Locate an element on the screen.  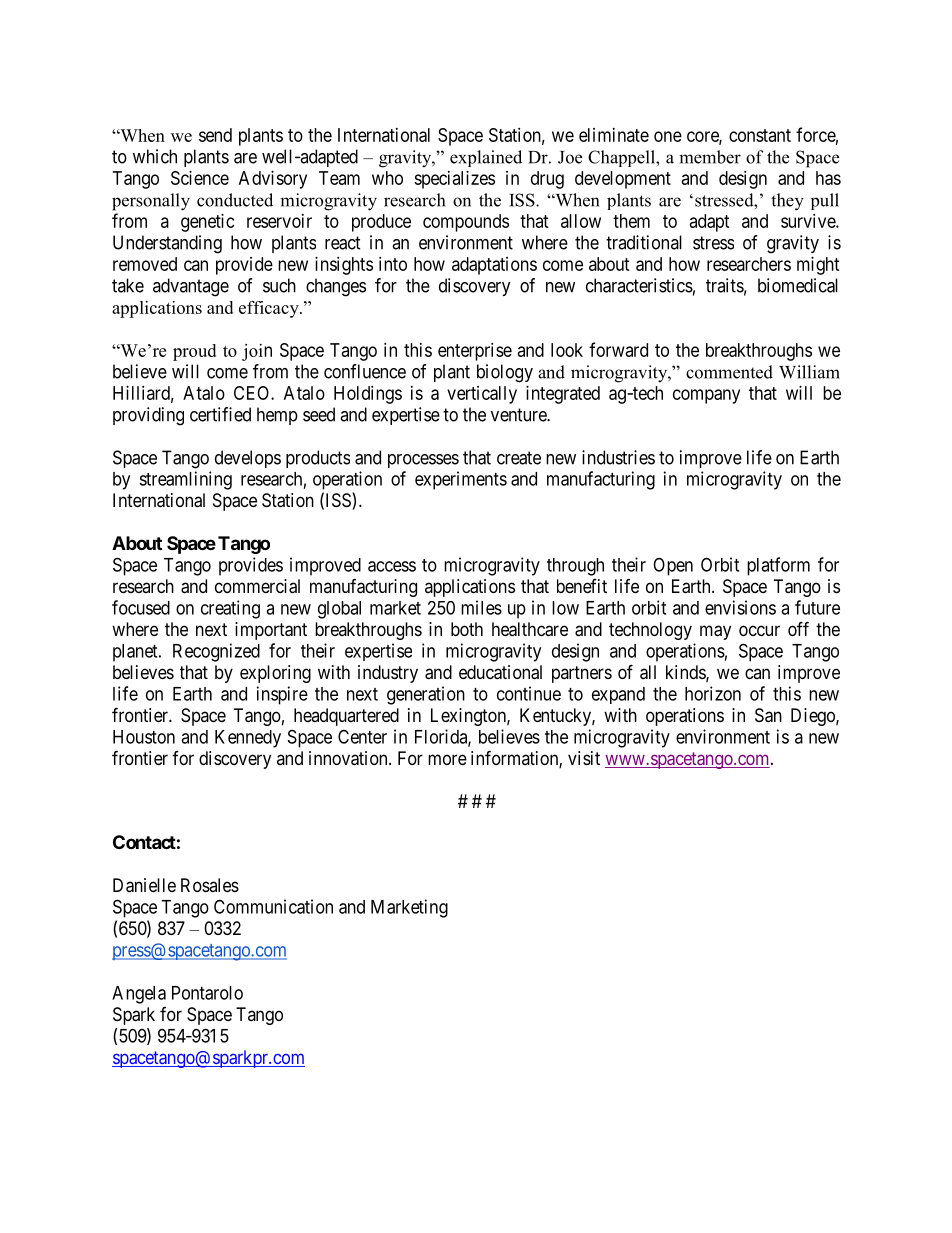
Angela is located at coordinates (139, 995).
